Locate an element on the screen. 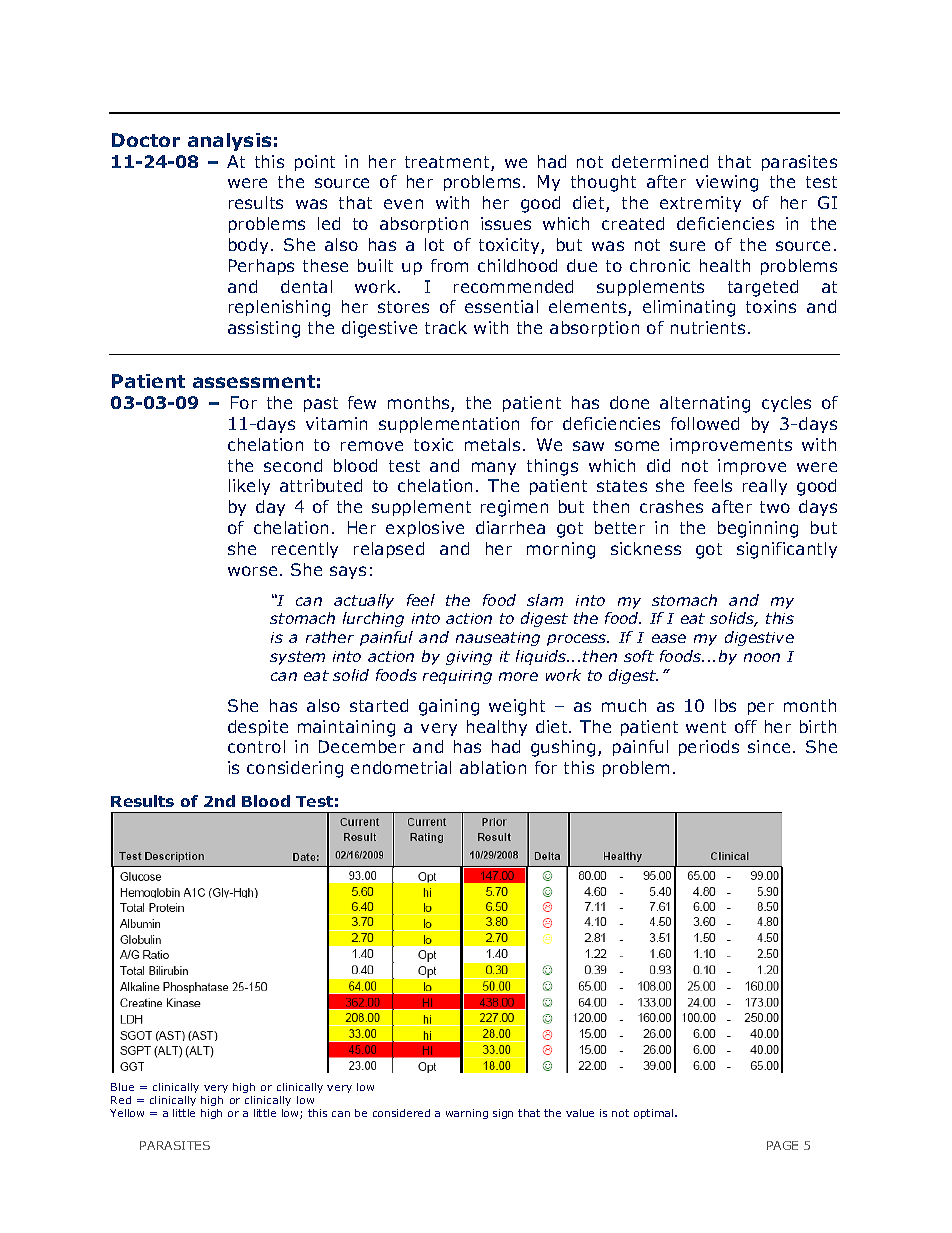 The height and width of the screenshot is (1233, 952). Yellow is located at coordinates (127, 1113).
